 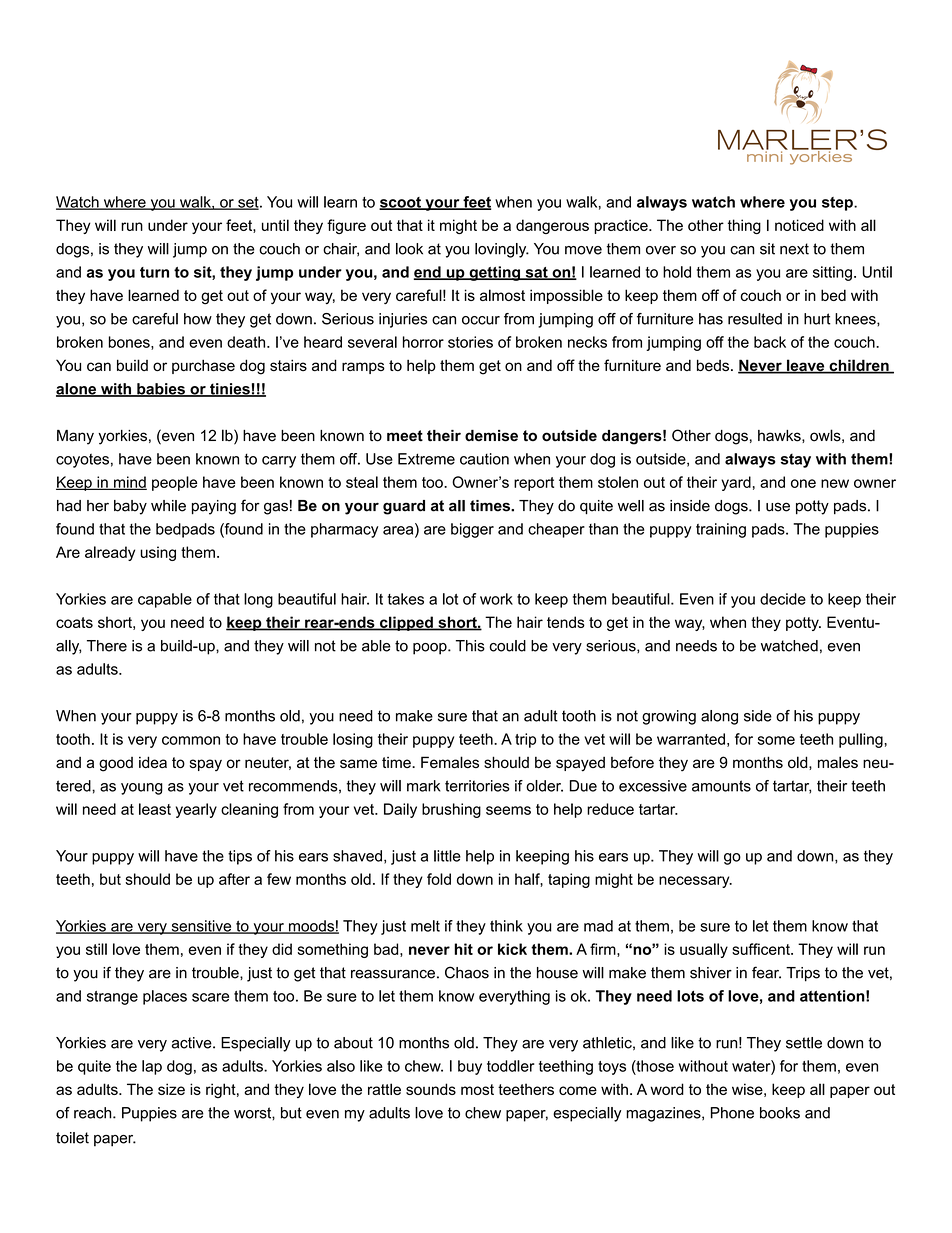 I want to click on least, so click(x=155, y=809).
